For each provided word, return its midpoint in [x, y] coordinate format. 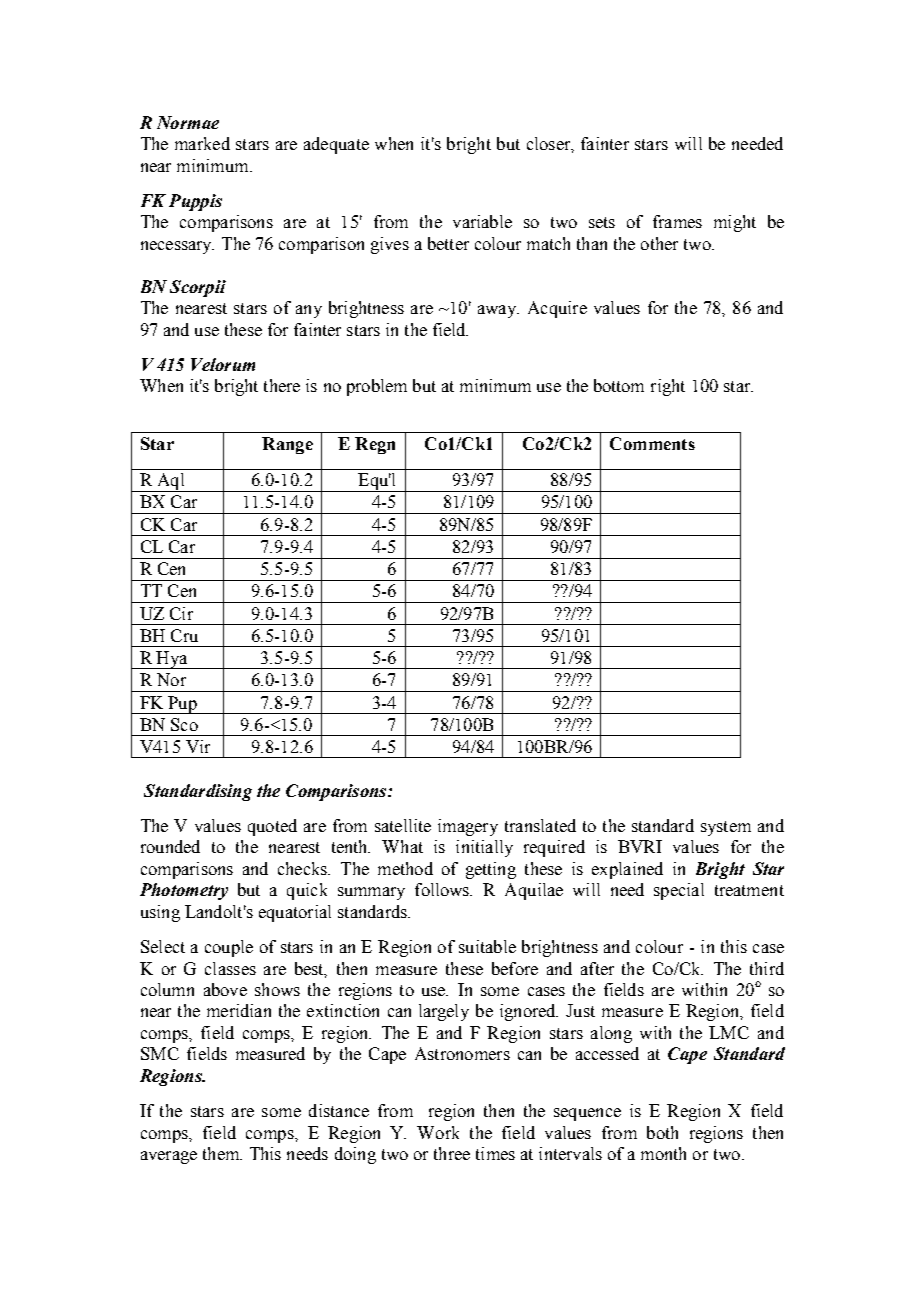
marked [202, 143]
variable [482, 221]
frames [677, 221]
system [726, 828]
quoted [272, 827]
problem [377, 387]
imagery [468, 827]
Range [287, 445]
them [222, 1153]
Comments [652, 443]
